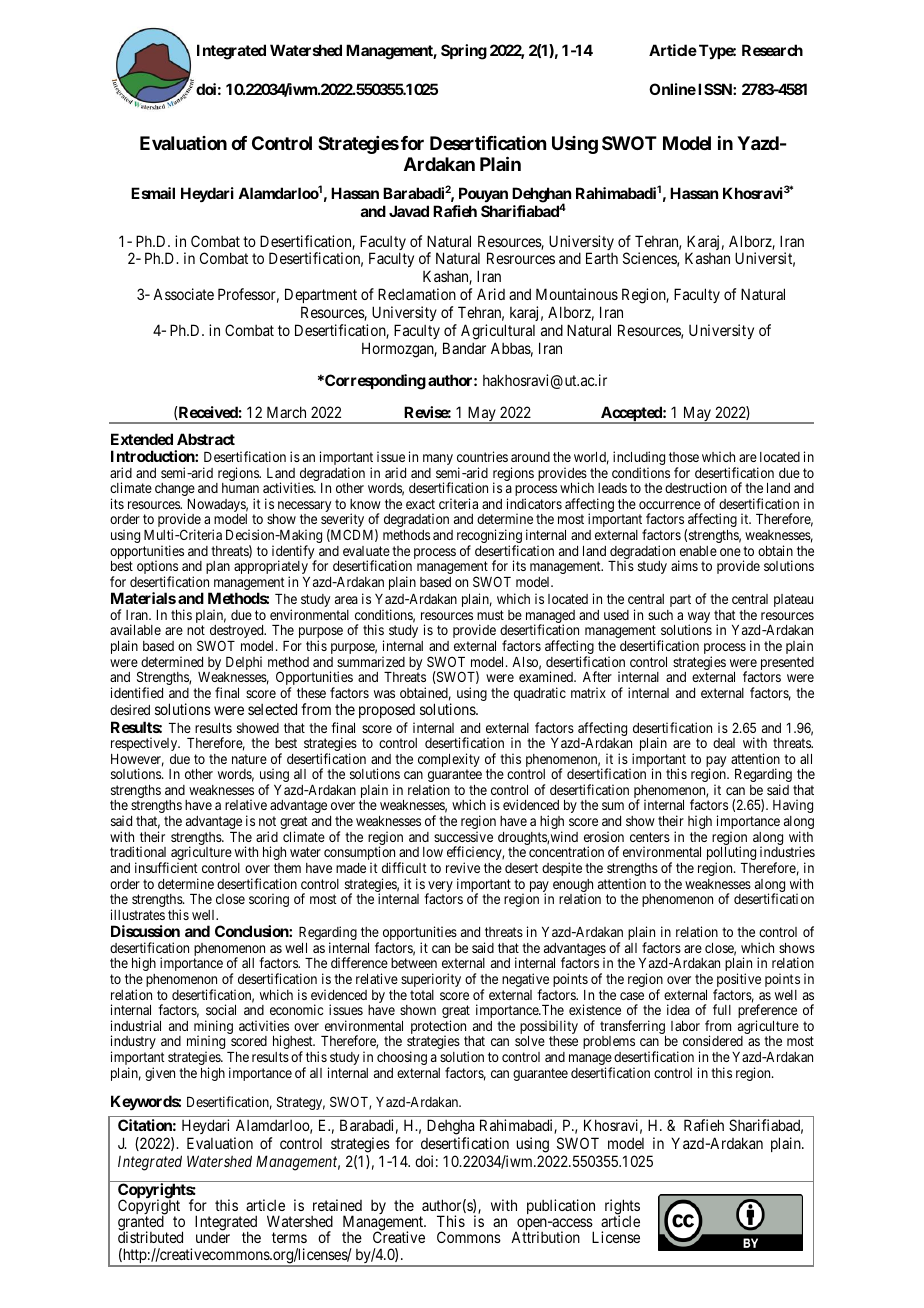 Image resolution: width=924 pixels, height=1308 pixels. I want to click on Attribution, so click(545, 1237).
